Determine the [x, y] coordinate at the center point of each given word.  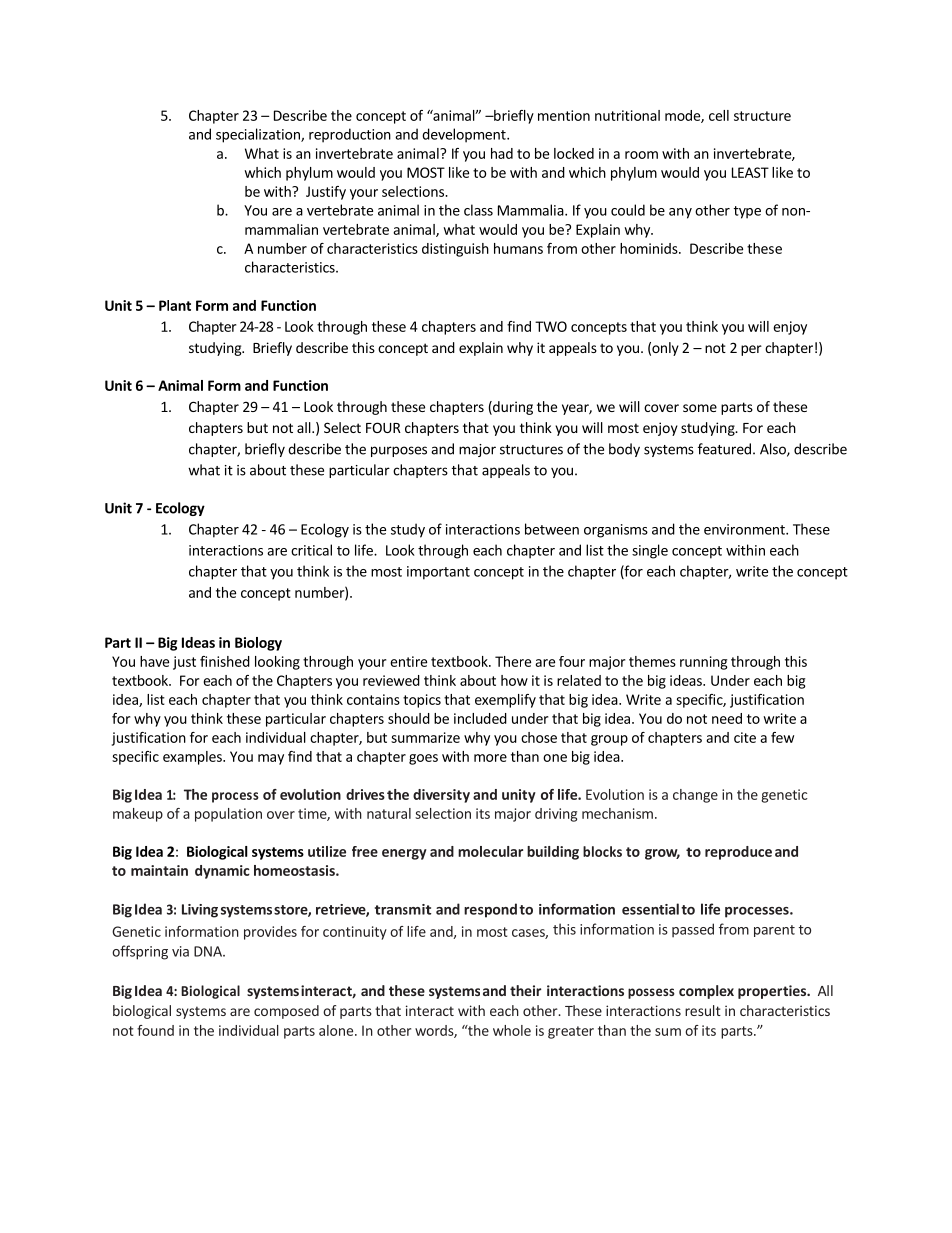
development [465, 135]
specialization [259, 135]
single [650, 551]
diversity [441, 796]
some [700, 408]
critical [311, 550]
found [155, 1030]
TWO [551, 326]
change [695, 796]
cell [719, 115]
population [228, 815]
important [438, 573]
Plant [175, 305]
